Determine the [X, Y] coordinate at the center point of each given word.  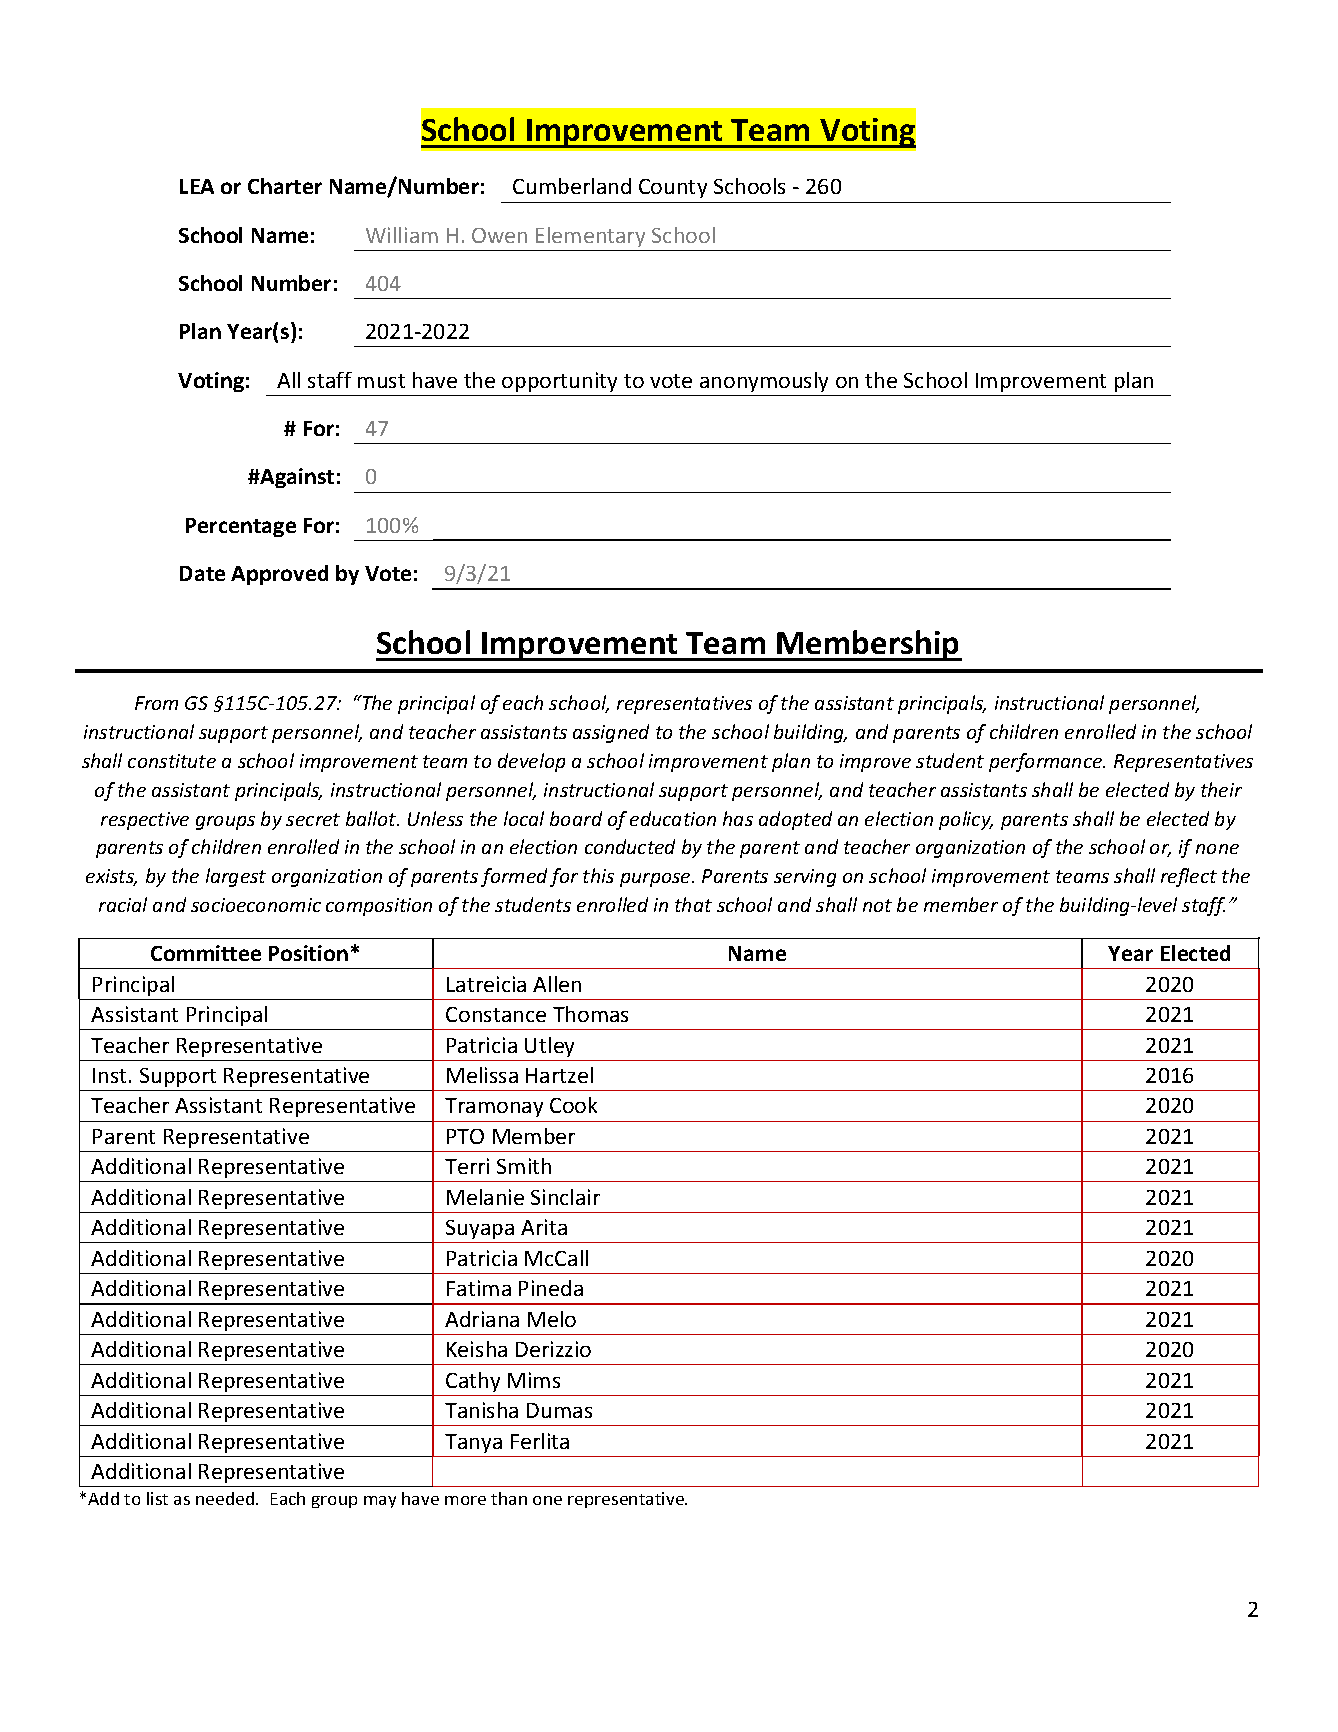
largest [236, 877]
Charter [285, 186]
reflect [1189, 877]
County [673, 188]
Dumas [559, 1410]
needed [226, 1498]
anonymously [764, 382]
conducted [630, 846]
